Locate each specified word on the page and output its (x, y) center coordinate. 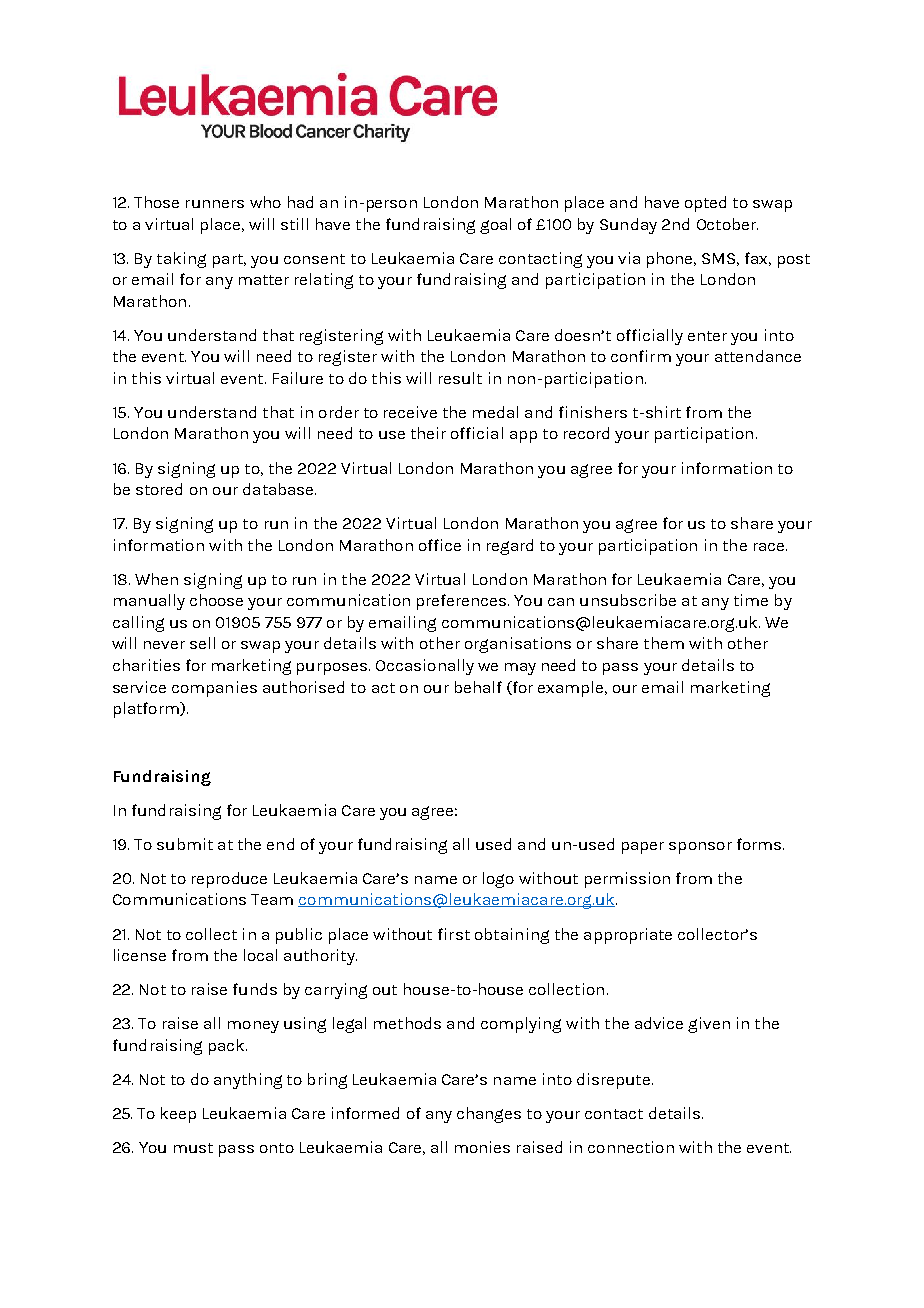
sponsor (700, 848)
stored (159, 489)
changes (489, 1115)
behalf (478, 687)
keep (178, 1115)
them (664, 643)
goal (495, 226)
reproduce (229, 880)
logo (498, 880)
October (727, 224)
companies (214, 689)
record (586, 433)
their (428, 433)
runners (215, 204)
